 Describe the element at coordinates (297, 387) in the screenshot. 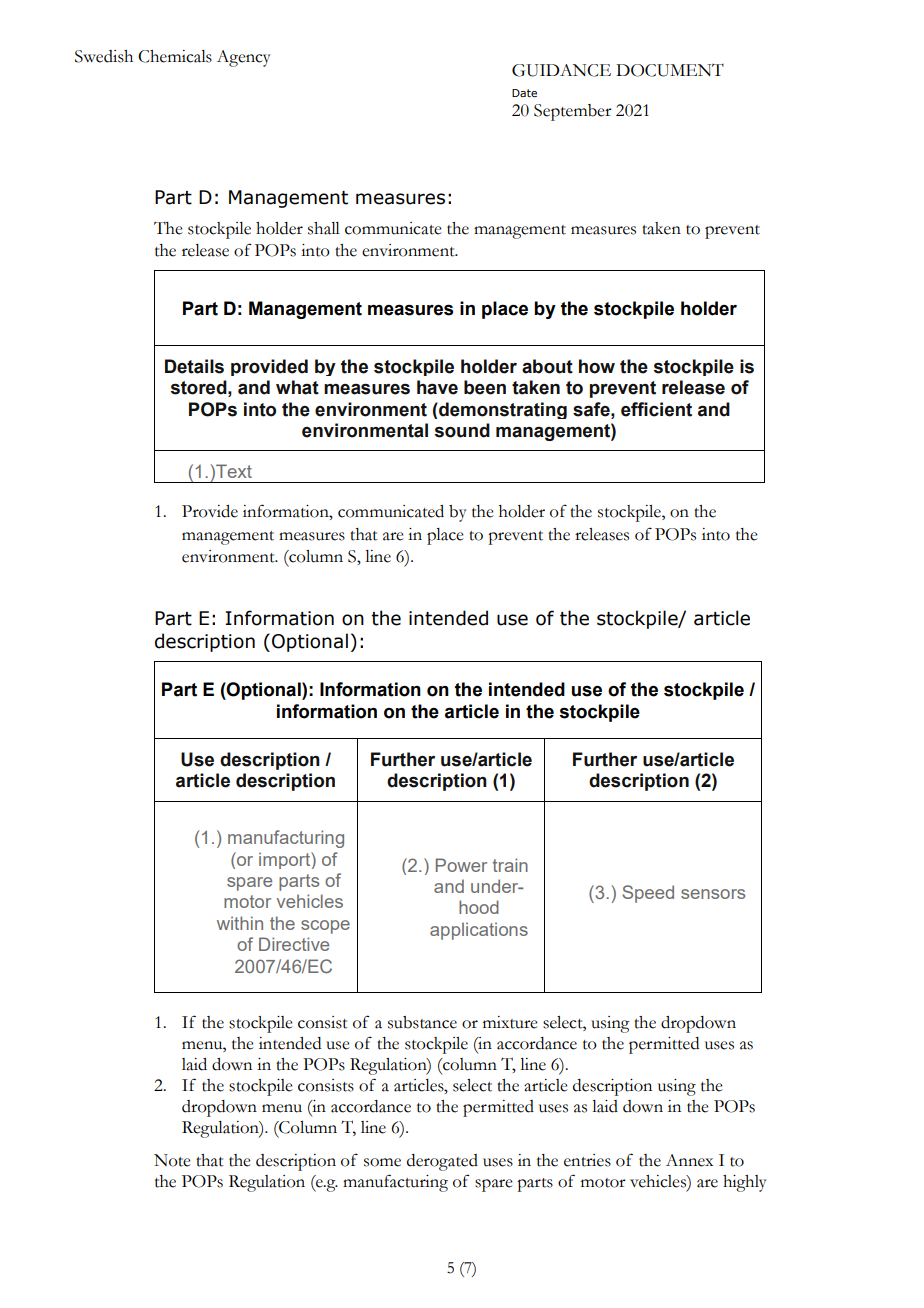

I see `what` at that location.
